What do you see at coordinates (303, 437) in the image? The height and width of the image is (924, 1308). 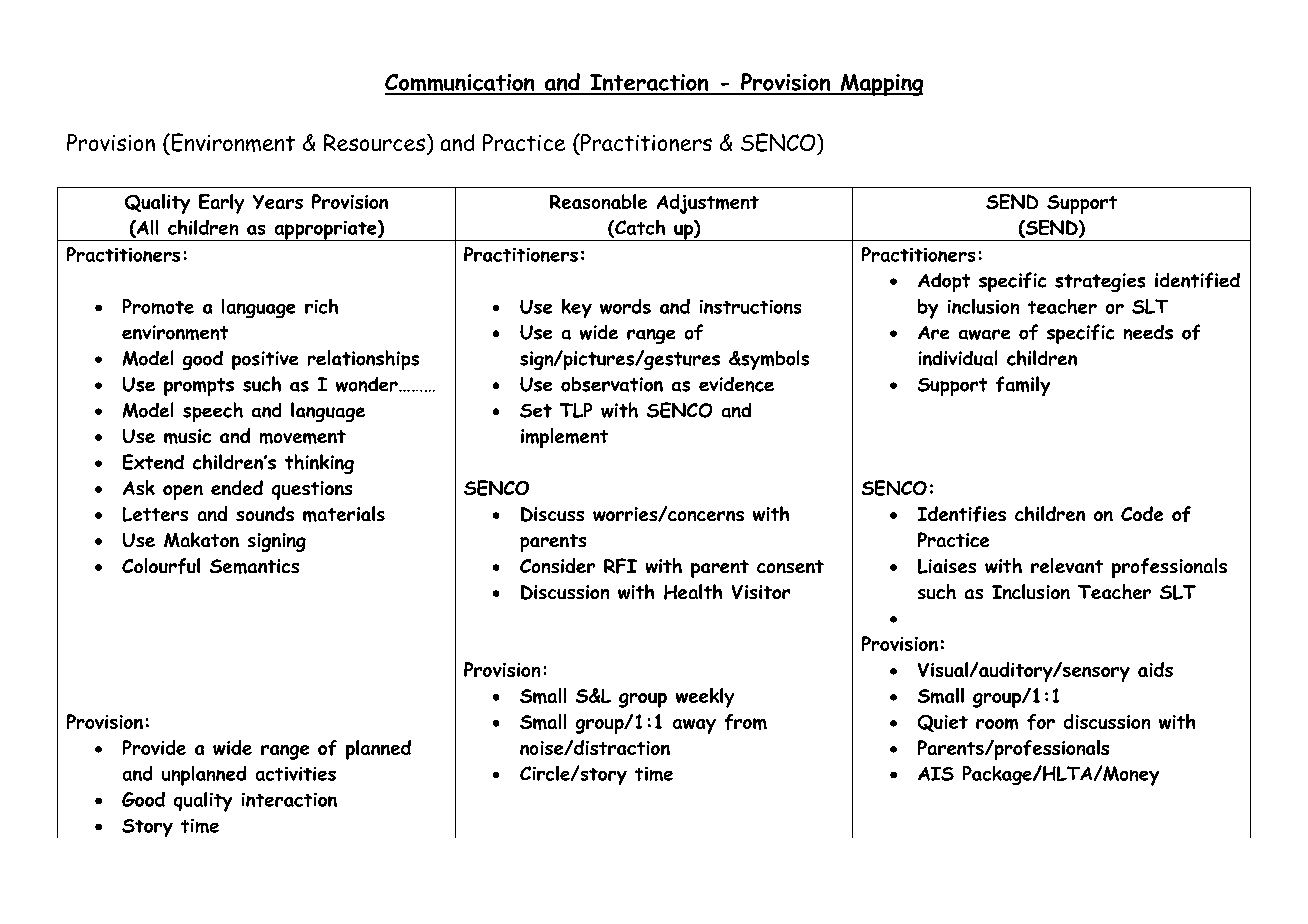 I see `movement` at bounding box center [303, 437].
